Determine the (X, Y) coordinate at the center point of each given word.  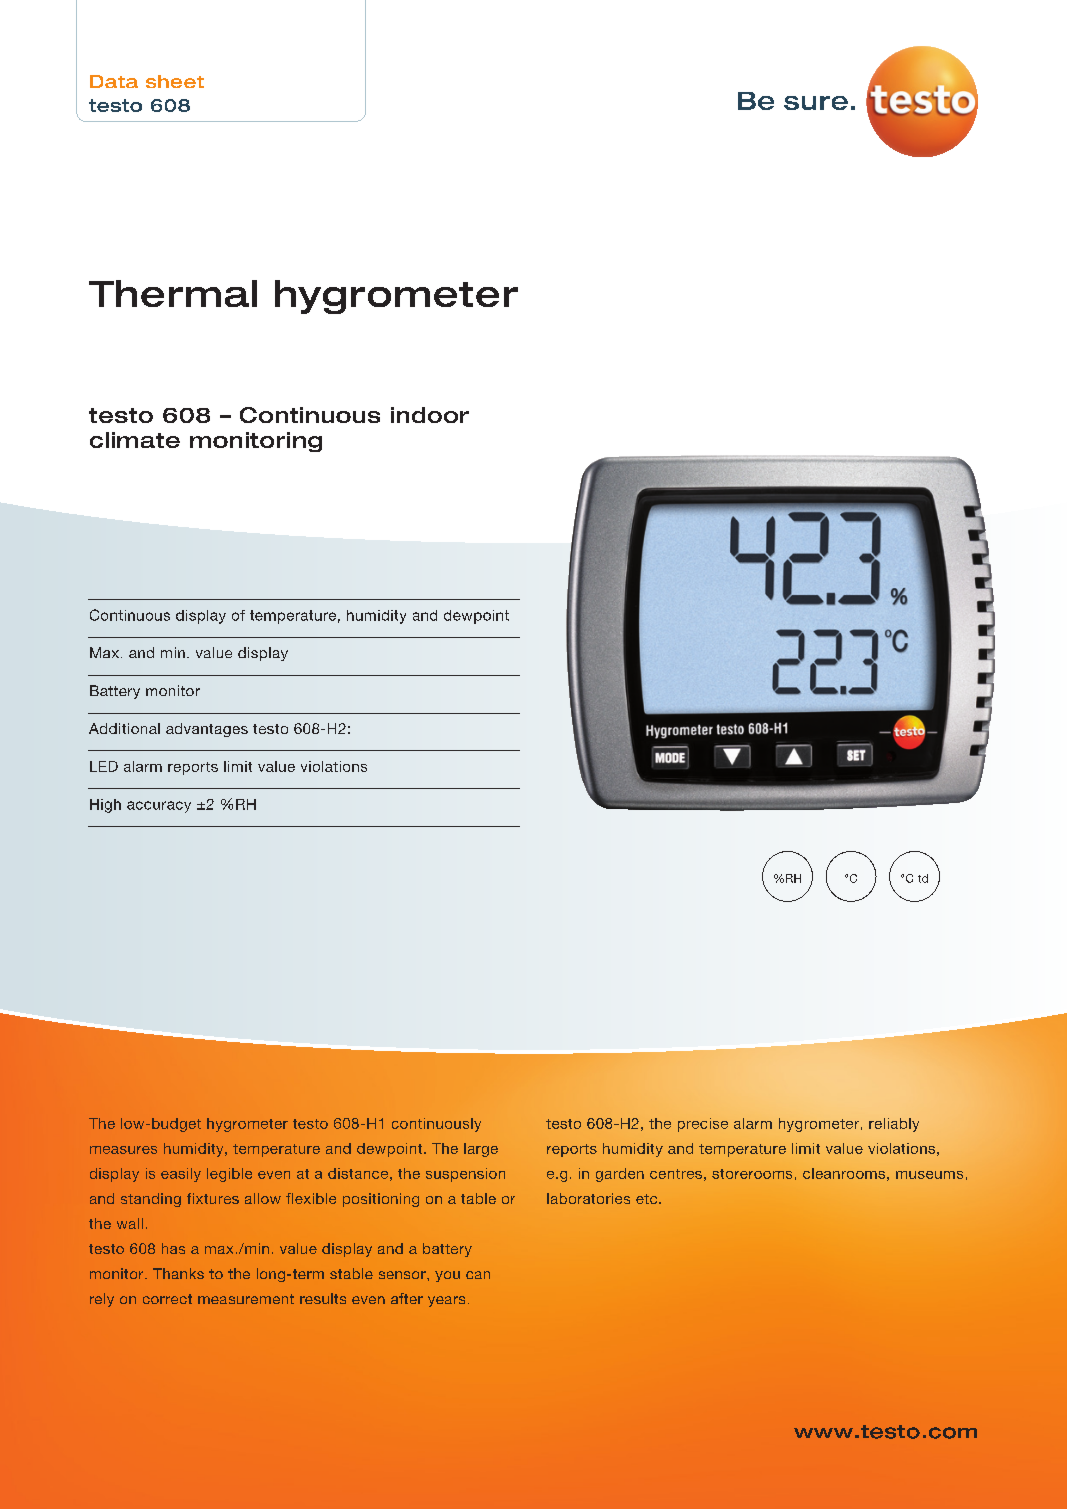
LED (104, 766)
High (105, 806)
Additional (124, 728)
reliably (894, 1125)
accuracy (159, 807)
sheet (175, 81)
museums (929, 1175)
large (481, 1150)
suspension (465, 1175)
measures (123, 1150)
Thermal (173, 293)
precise (703, 1125)
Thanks (178, 1273)
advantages (207, 730)
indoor (430, 415)
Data (114, 81)
